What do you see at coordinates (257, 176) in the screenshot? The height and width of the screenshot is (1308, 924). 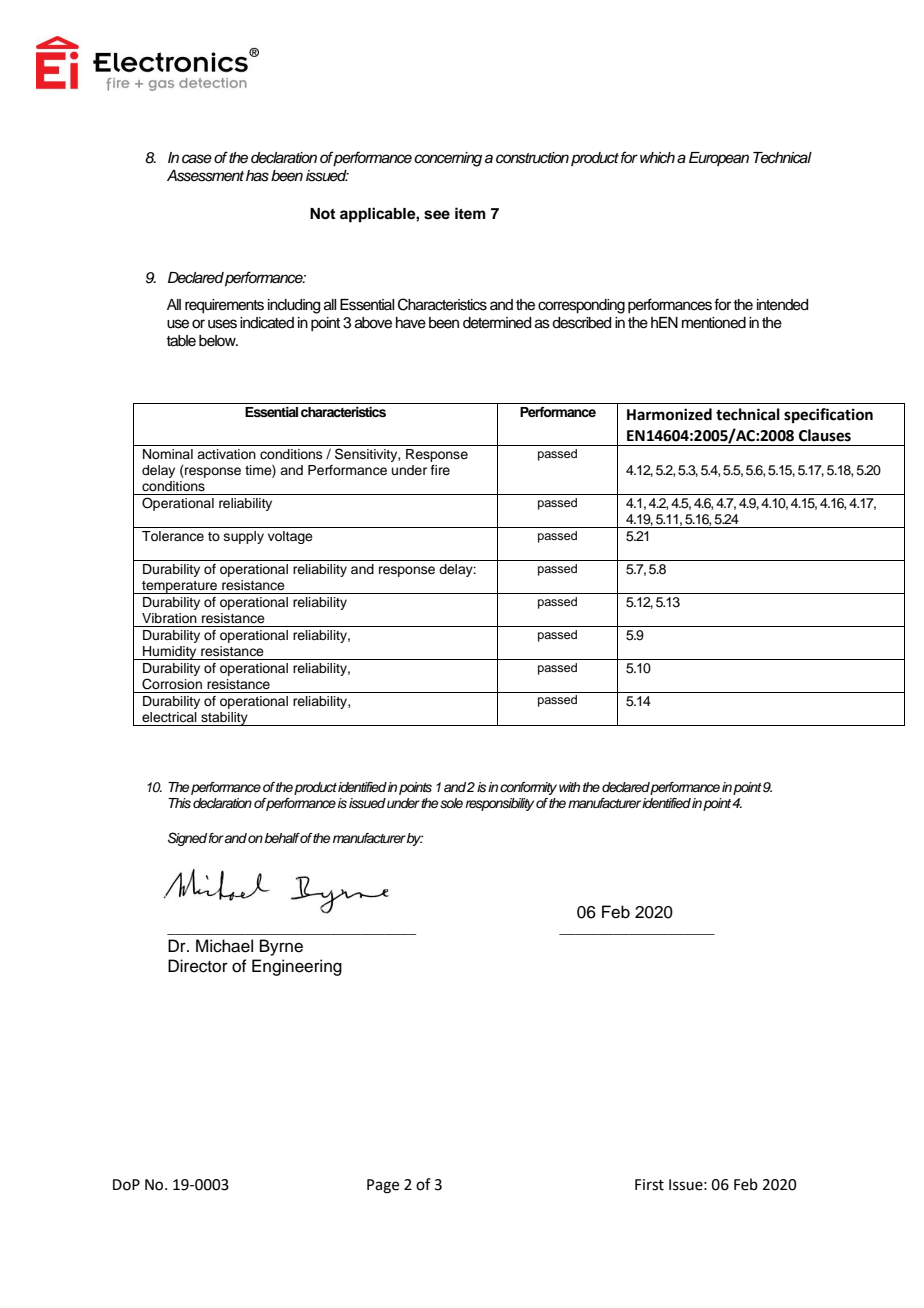 I see `has` at bounding box center [257, 176].
